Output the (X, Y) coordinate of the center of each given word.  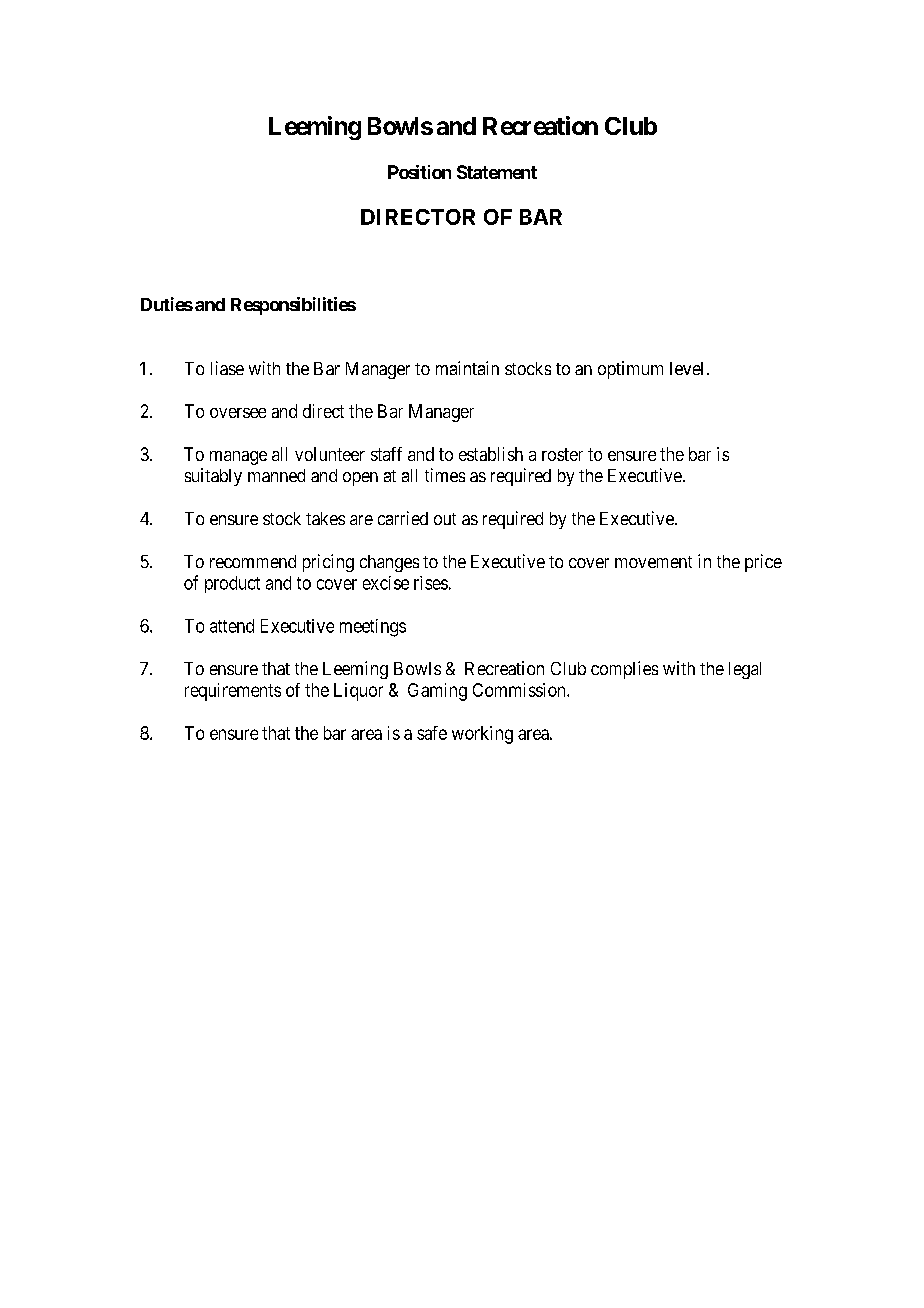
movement (653, 562)
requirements (233, 692)
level (686, 368)
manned (276, 475)
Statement (497, 172)
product (232, 584)
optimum (630, 370)
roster (562, 454)
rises (431, 583)
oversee (238, 413)
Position (419, 172)
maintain (467, 368)
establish (491, 454)
